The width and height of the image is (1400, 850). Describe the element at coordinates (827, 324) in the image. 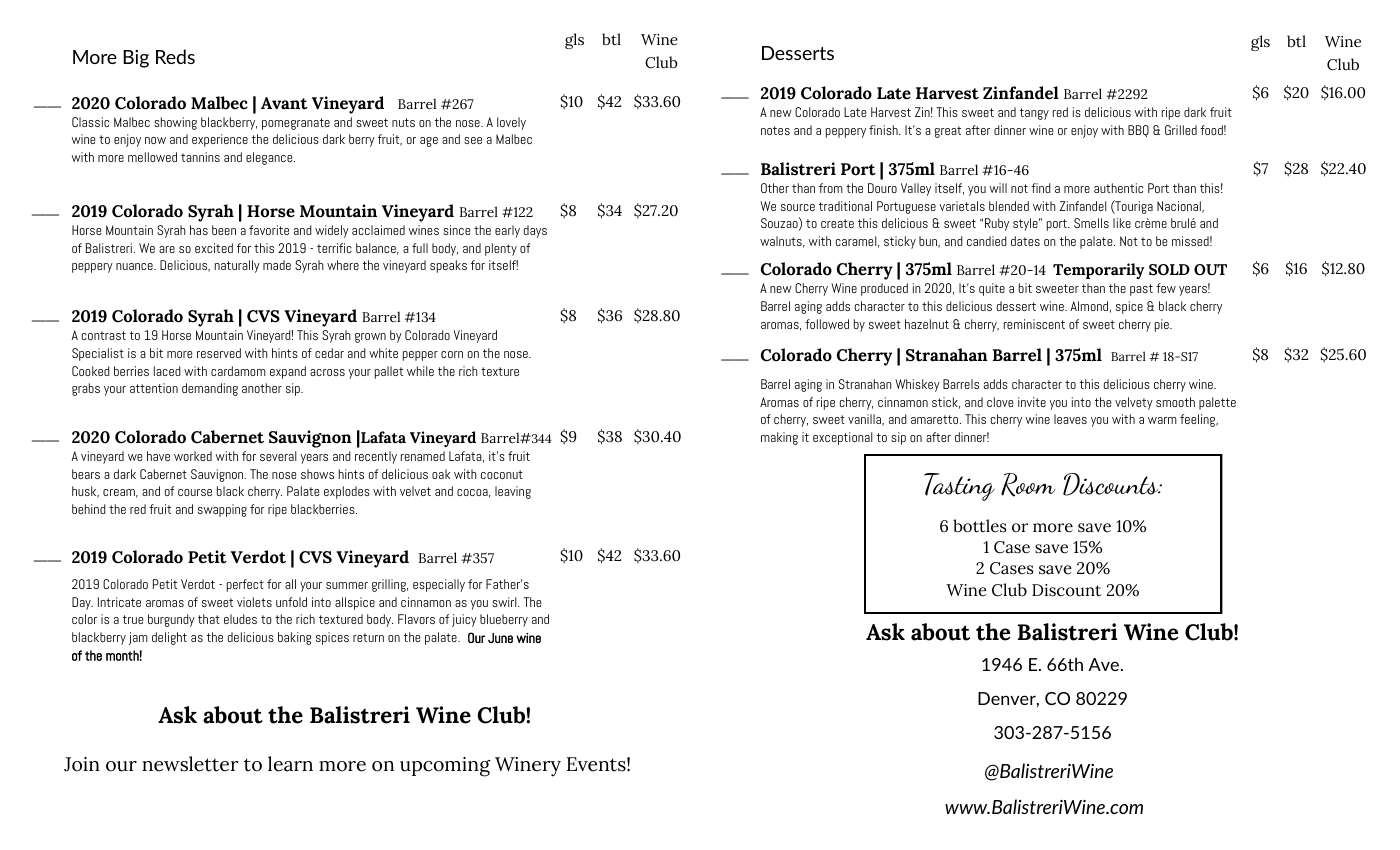

I see `followed` at that location.
